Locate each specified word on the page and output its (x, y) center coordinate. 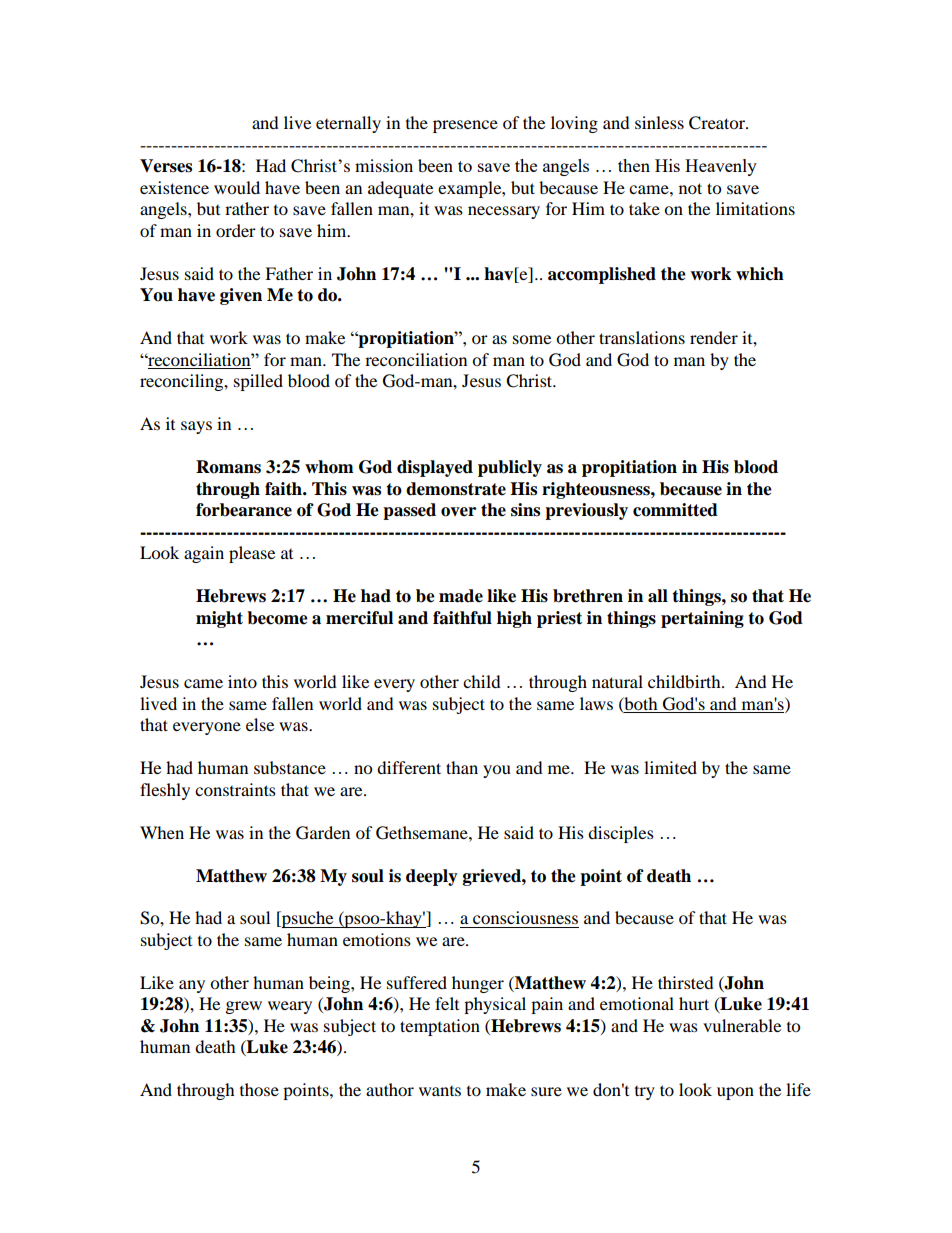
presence (465, 126)
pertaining (702, 619)
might (219, 619)
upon (735, 1093)
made (461, 596)
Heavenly (721, 167)
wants (440, 1091)
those (259, 1089)
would (237, 187)
